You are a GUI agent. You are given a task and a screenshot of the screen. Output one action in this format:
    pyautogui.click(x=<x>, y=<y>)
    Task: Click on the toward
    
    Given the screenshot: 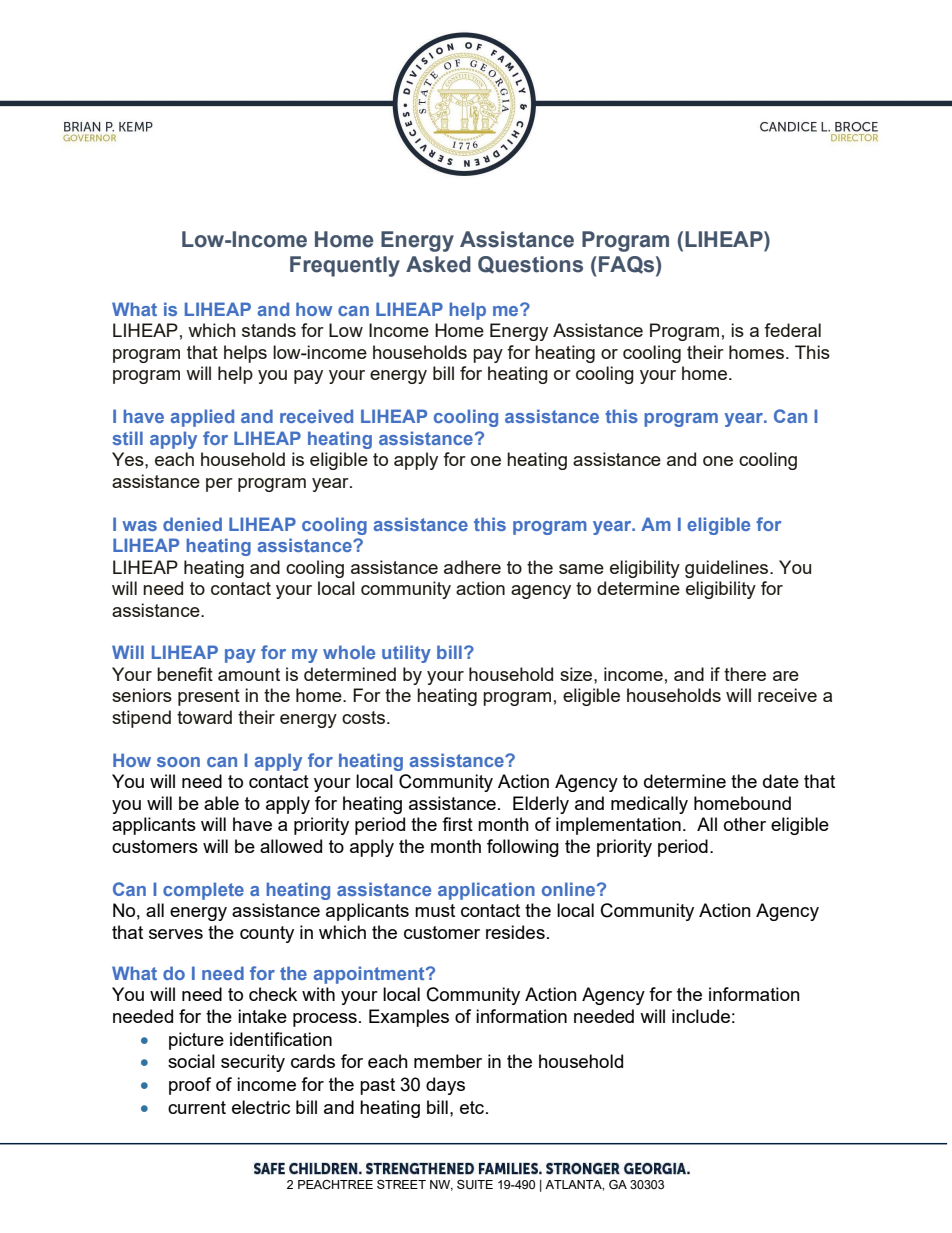 What is the action you would take?
    pyautogui.click(x=204, y=717)
